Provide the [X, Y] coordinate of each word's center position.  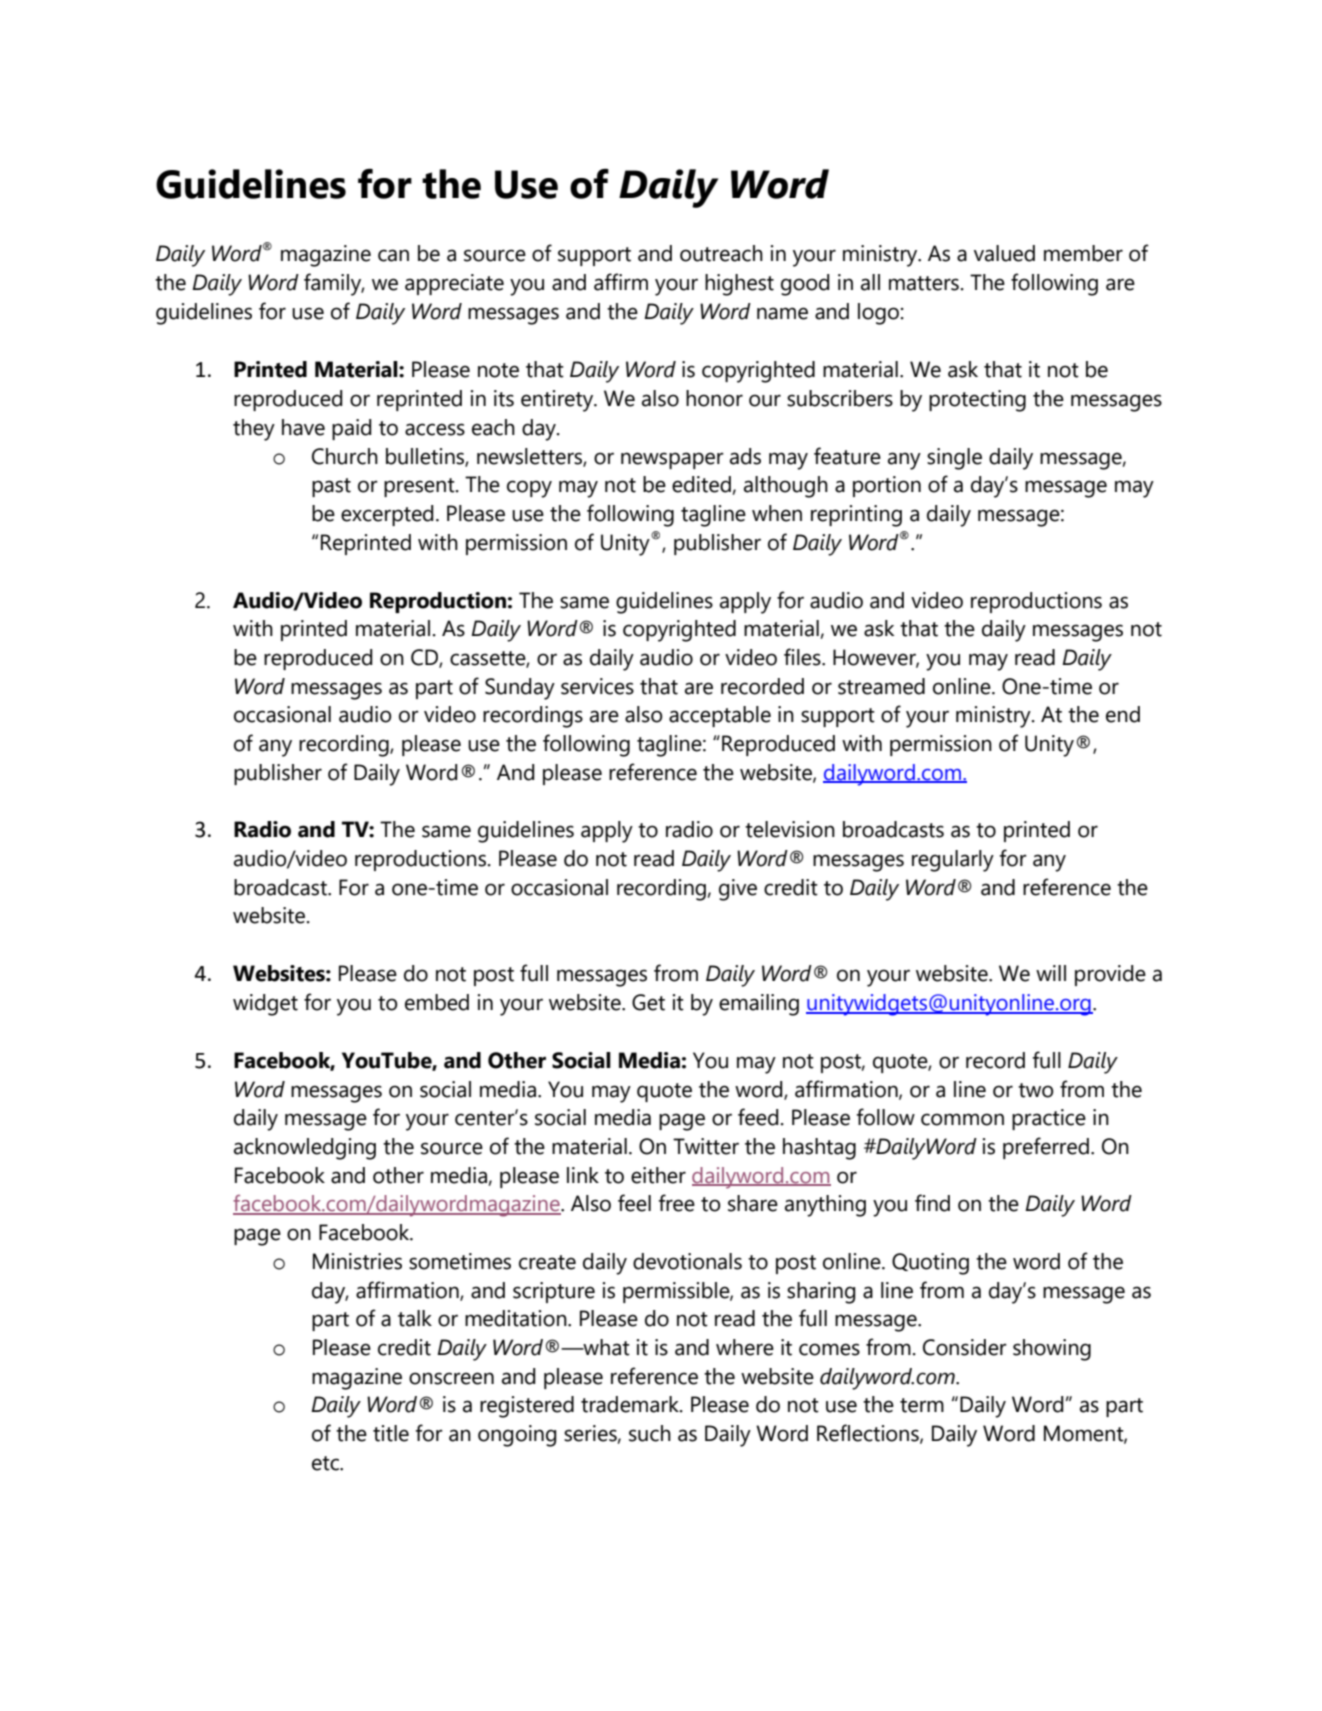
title [391, 1433]
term [922, 1405]
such [650, 1433]
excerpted [387, 515]
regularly [953, 861]
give [738, 890]
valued [1004, 253]
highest [739, 285]
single [954, 459]
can [393, 255]
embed [437, 1002]
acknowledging [305, 1149]
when [777, 513]
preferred [1046, 1148]
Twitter [706, 1146]
